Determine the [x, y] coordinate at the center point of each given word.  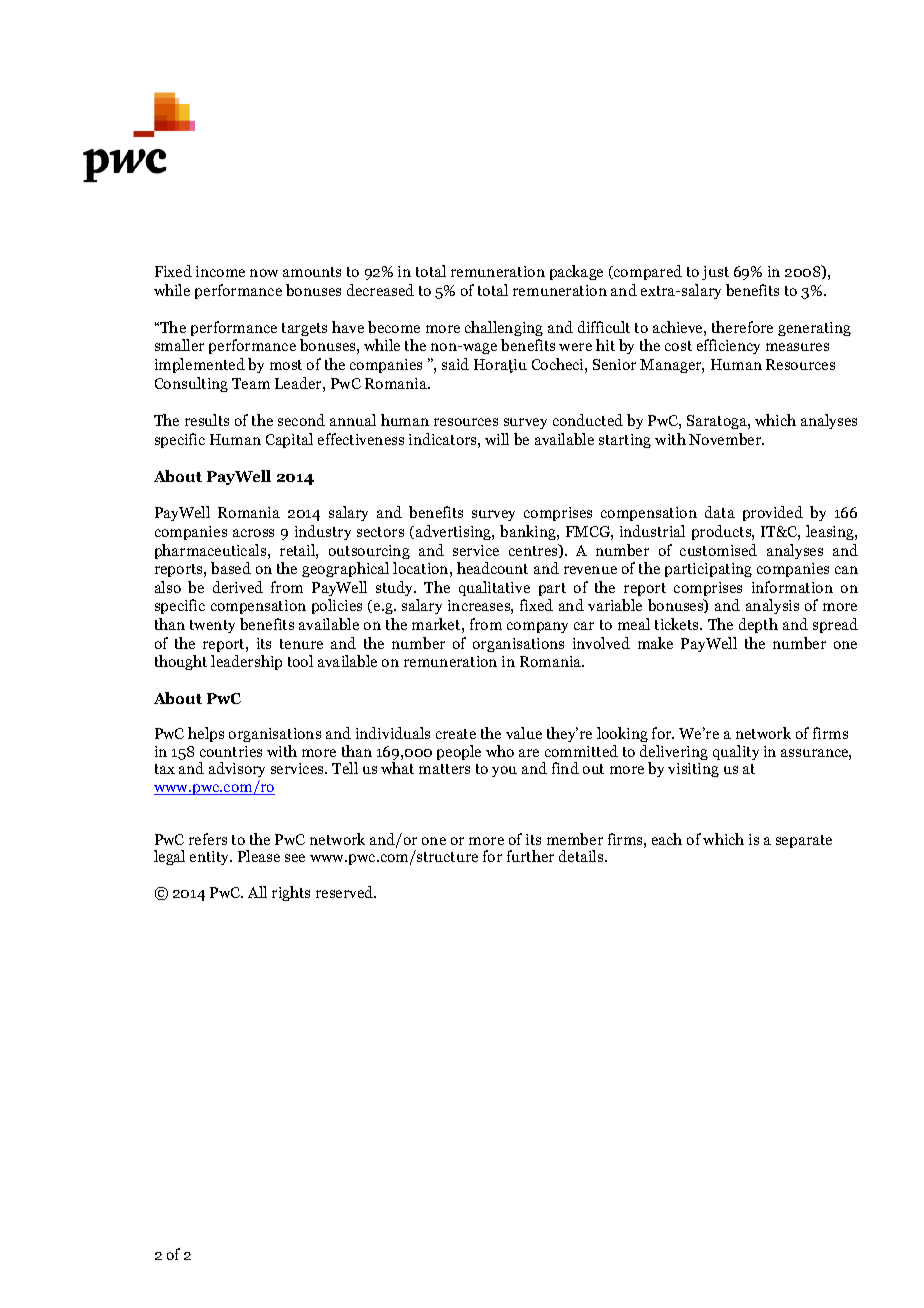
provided [773, 513]
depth [758, 625]
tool [300, 661]
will [497, 439]
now [264, 273]
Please [259, 856]
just [715, 273]
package [576, 272]
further [530, 856]
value [524, 733]
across [253, 533]
